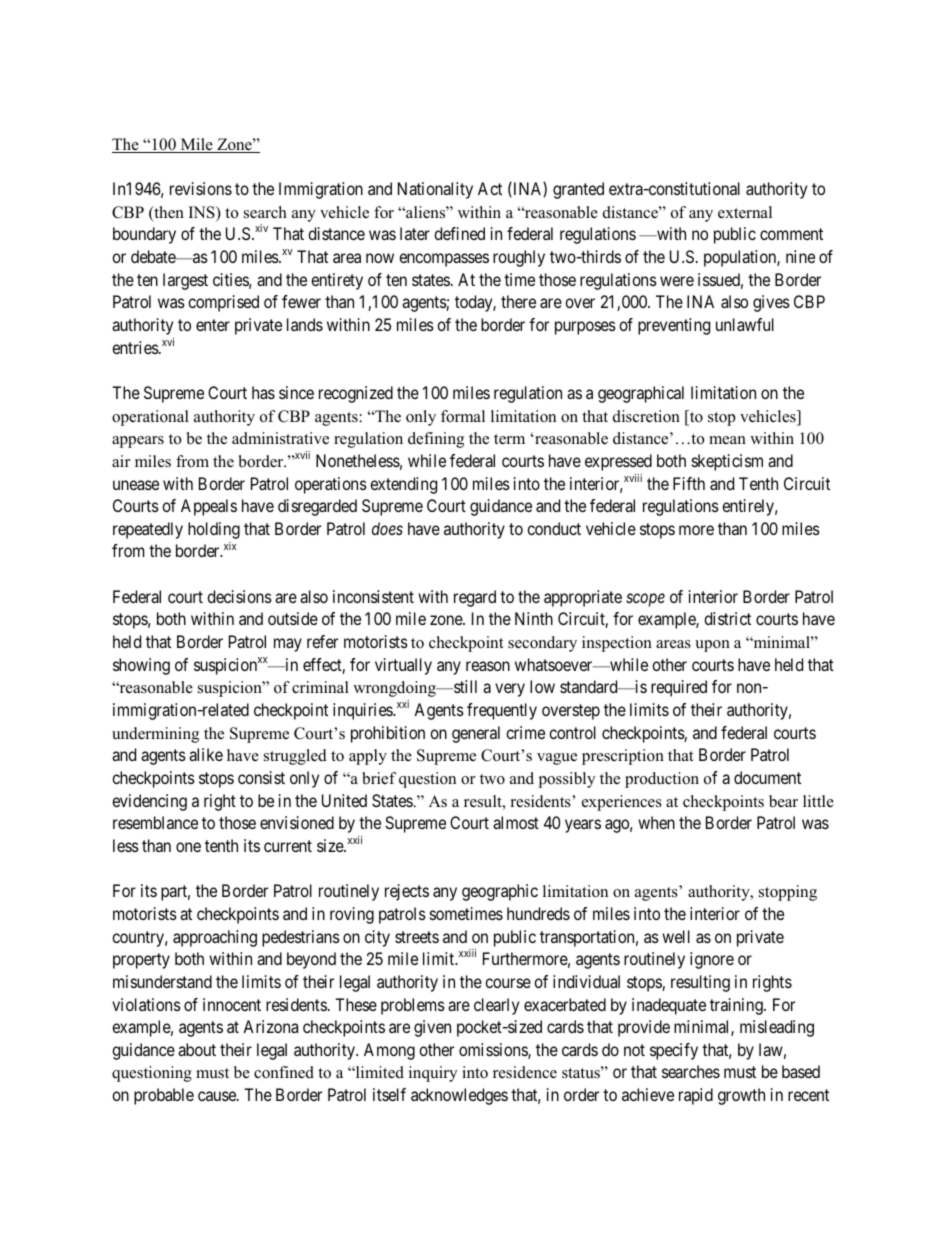 The height and width of the screenshot is (1233, 952). Describe the element at coordinates (656, 822) in the screenshot. I see `when` at that location.
